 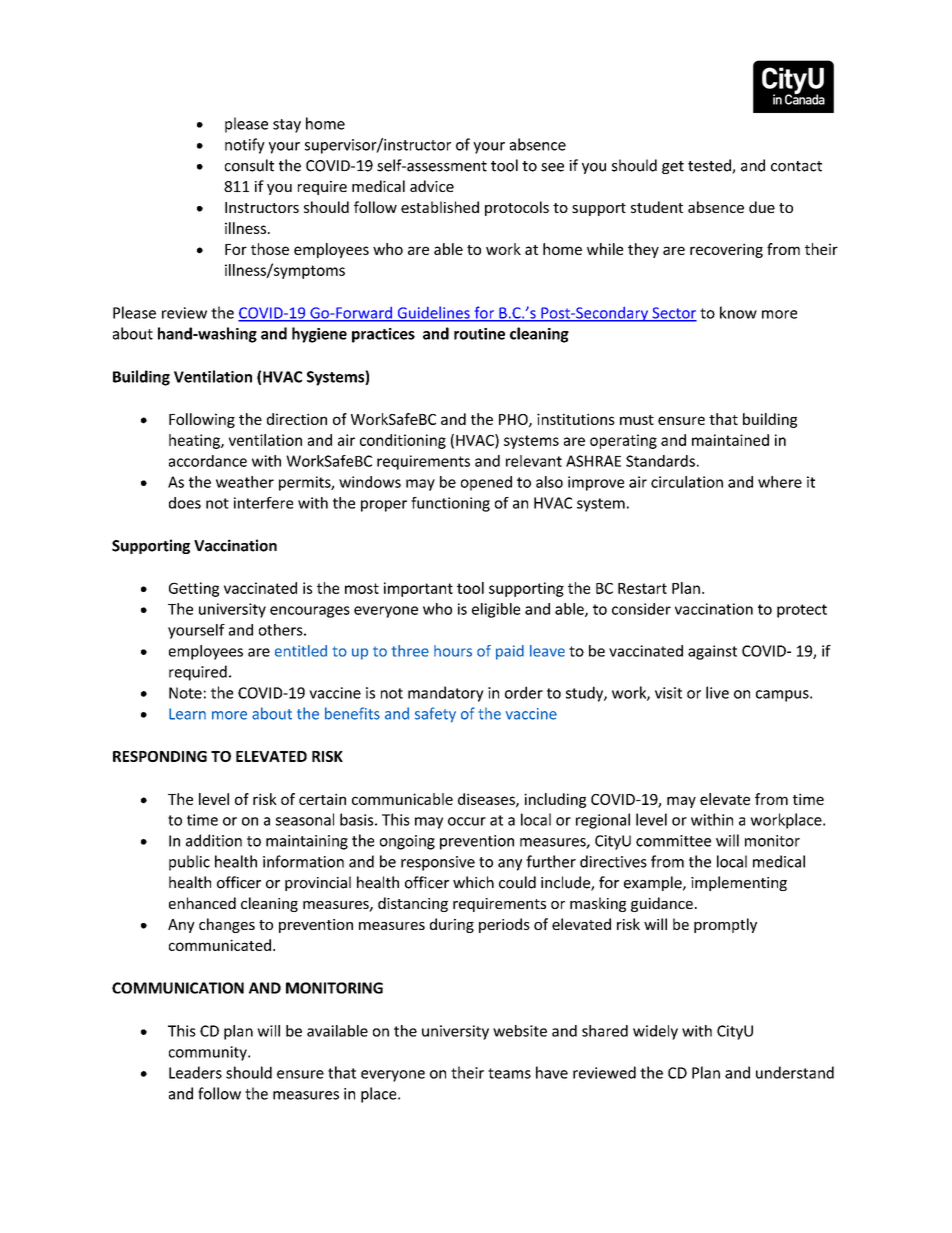 I want to click on safety, so click(x=435, y=715).
